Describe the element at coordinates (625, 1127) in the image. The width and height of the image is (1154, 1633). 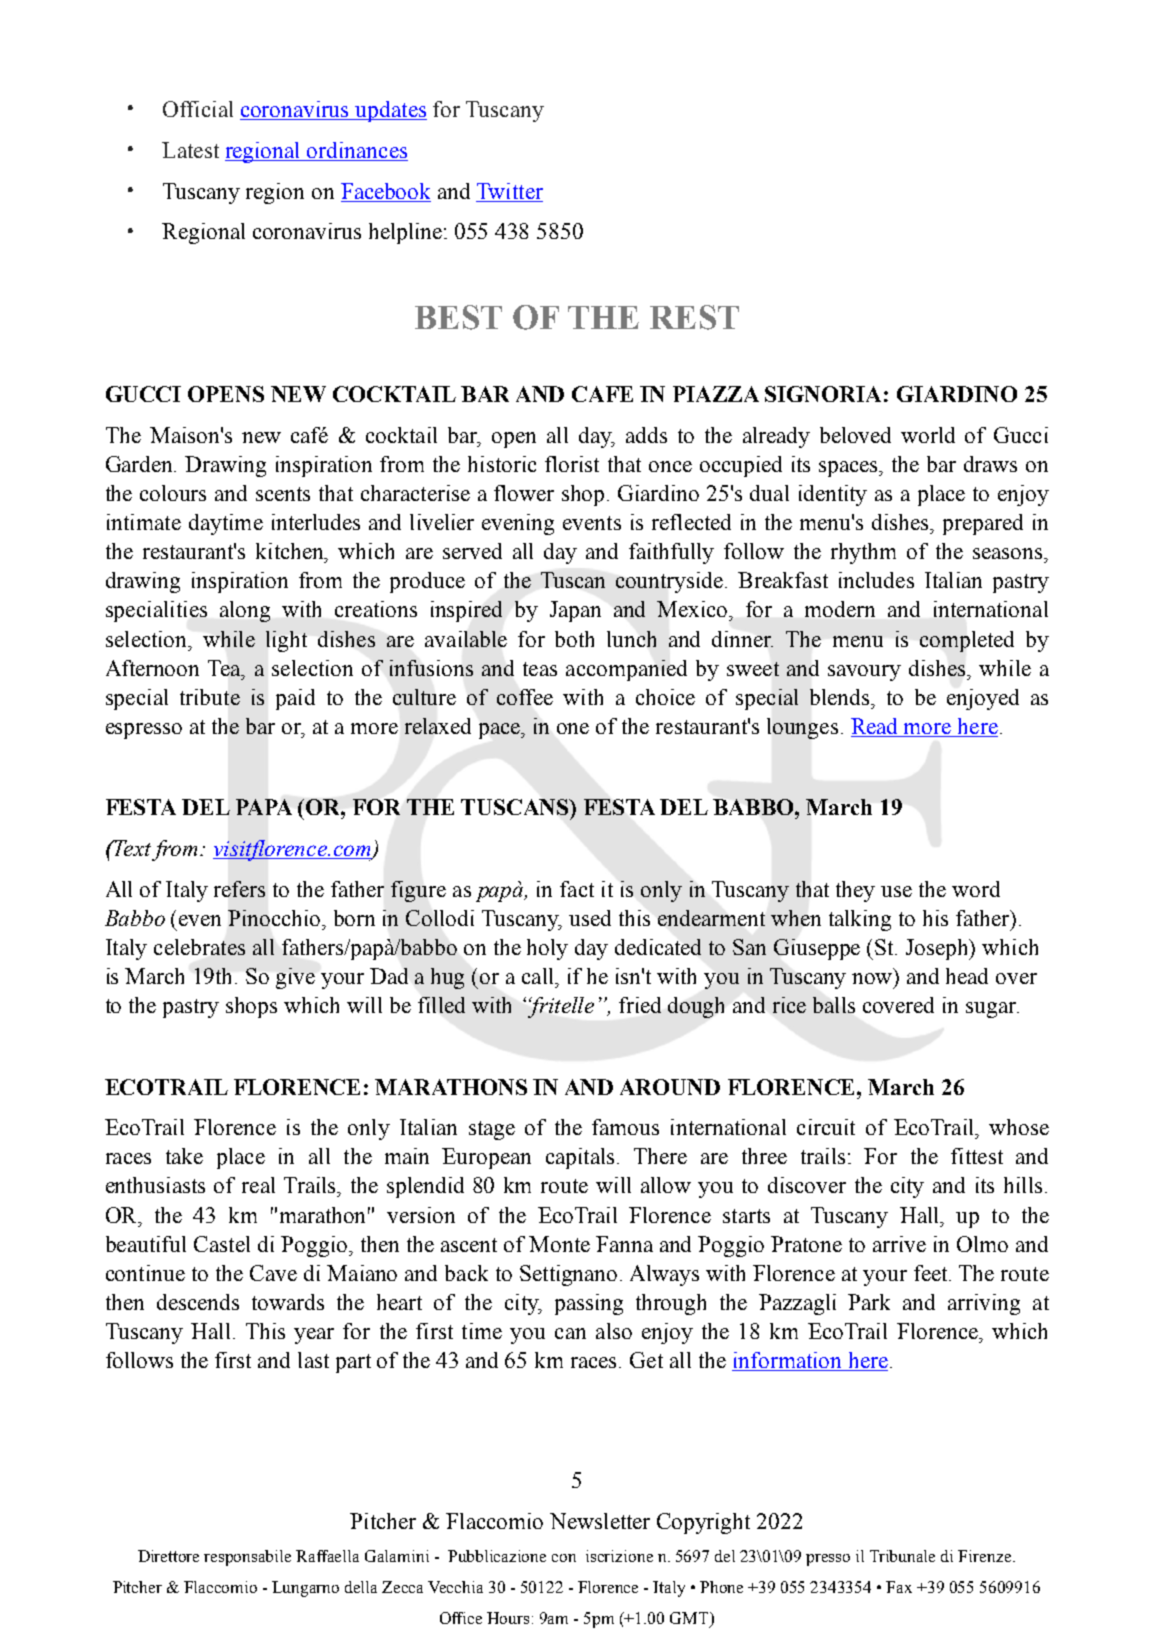
I see `famous` at that location.
